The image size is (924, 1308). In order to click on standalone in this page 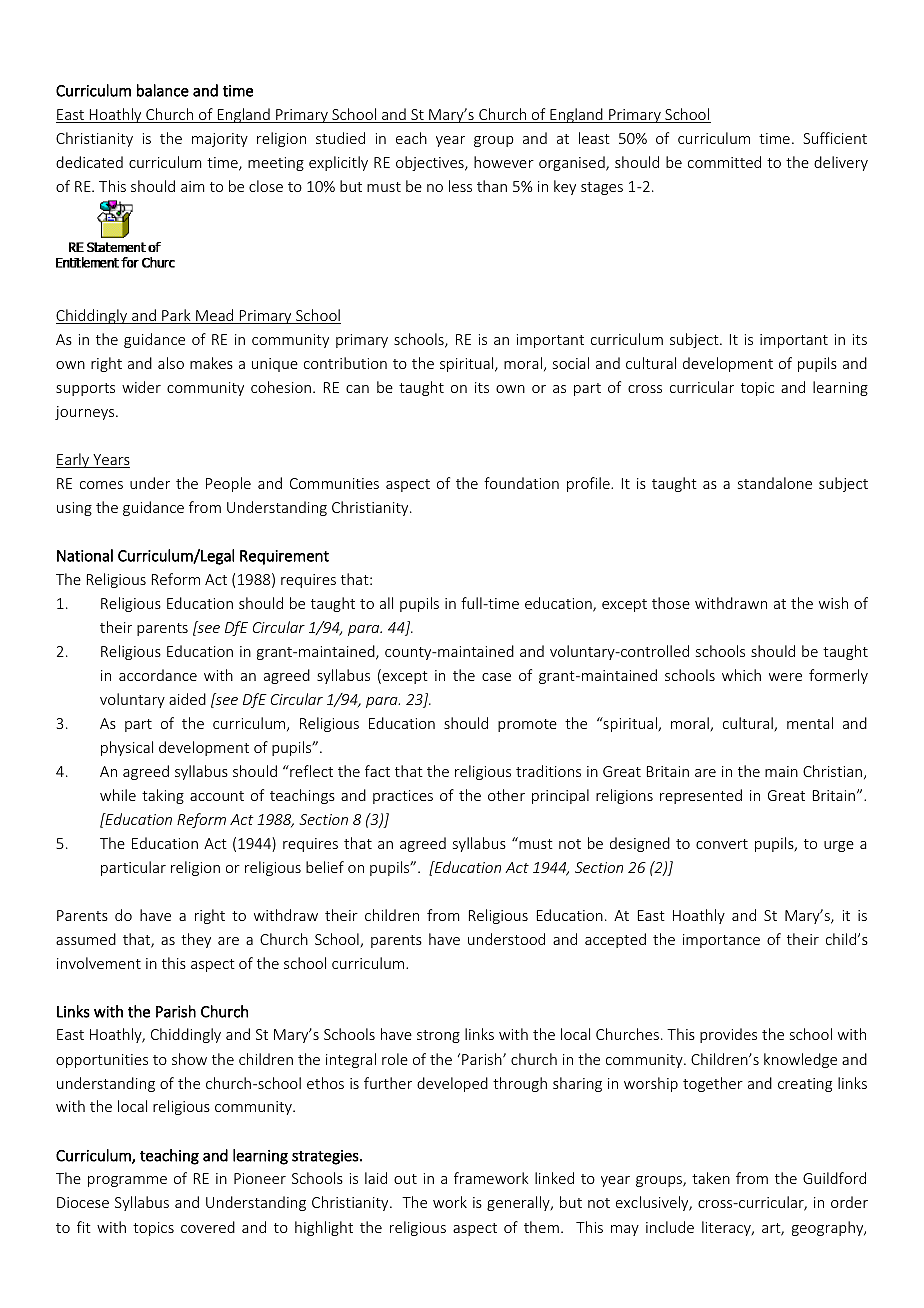, I will do `click(775, 483)`.
